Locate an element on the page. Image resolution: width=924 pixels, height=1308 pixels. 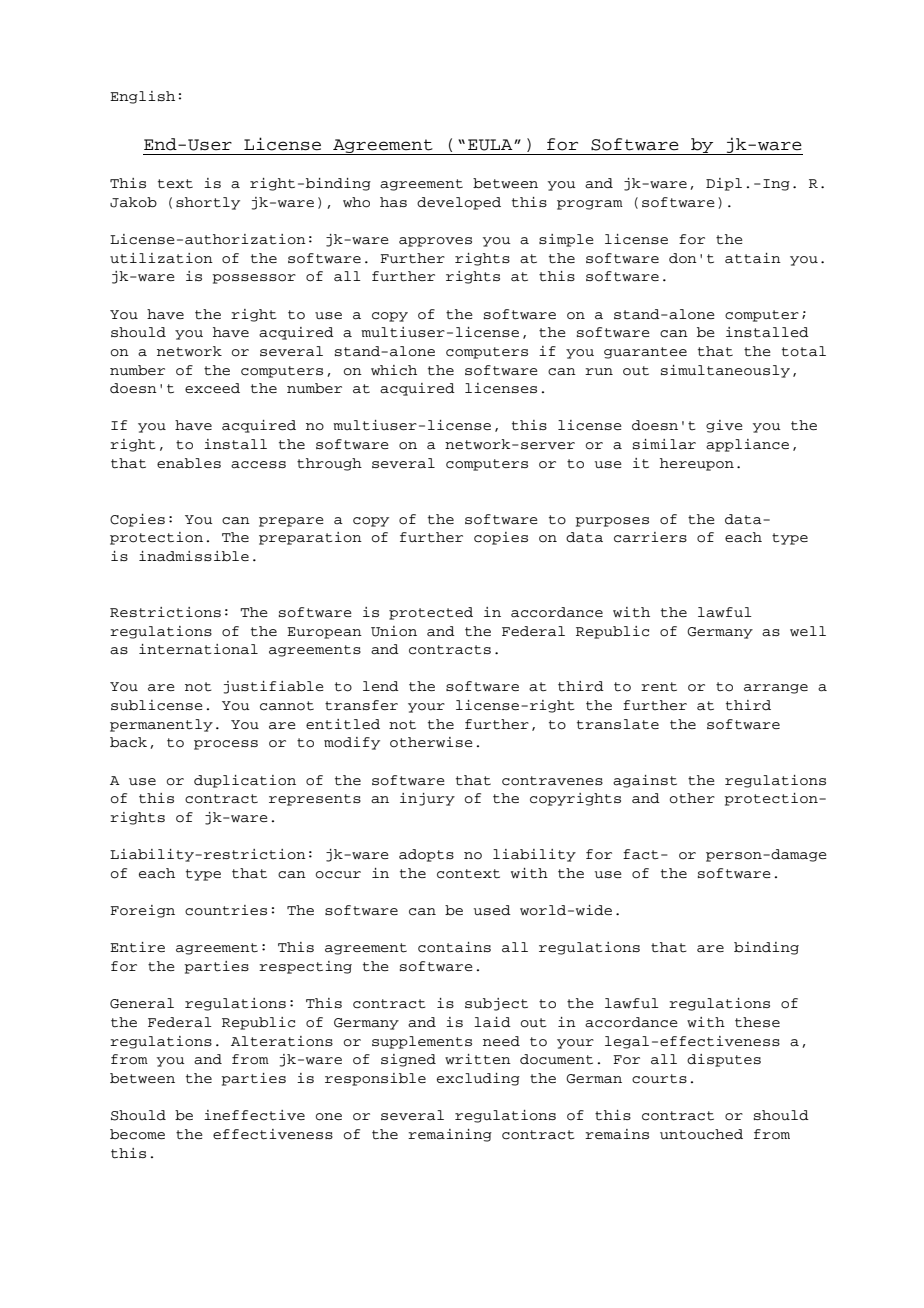
enables is located at coordinates (189, 463).
